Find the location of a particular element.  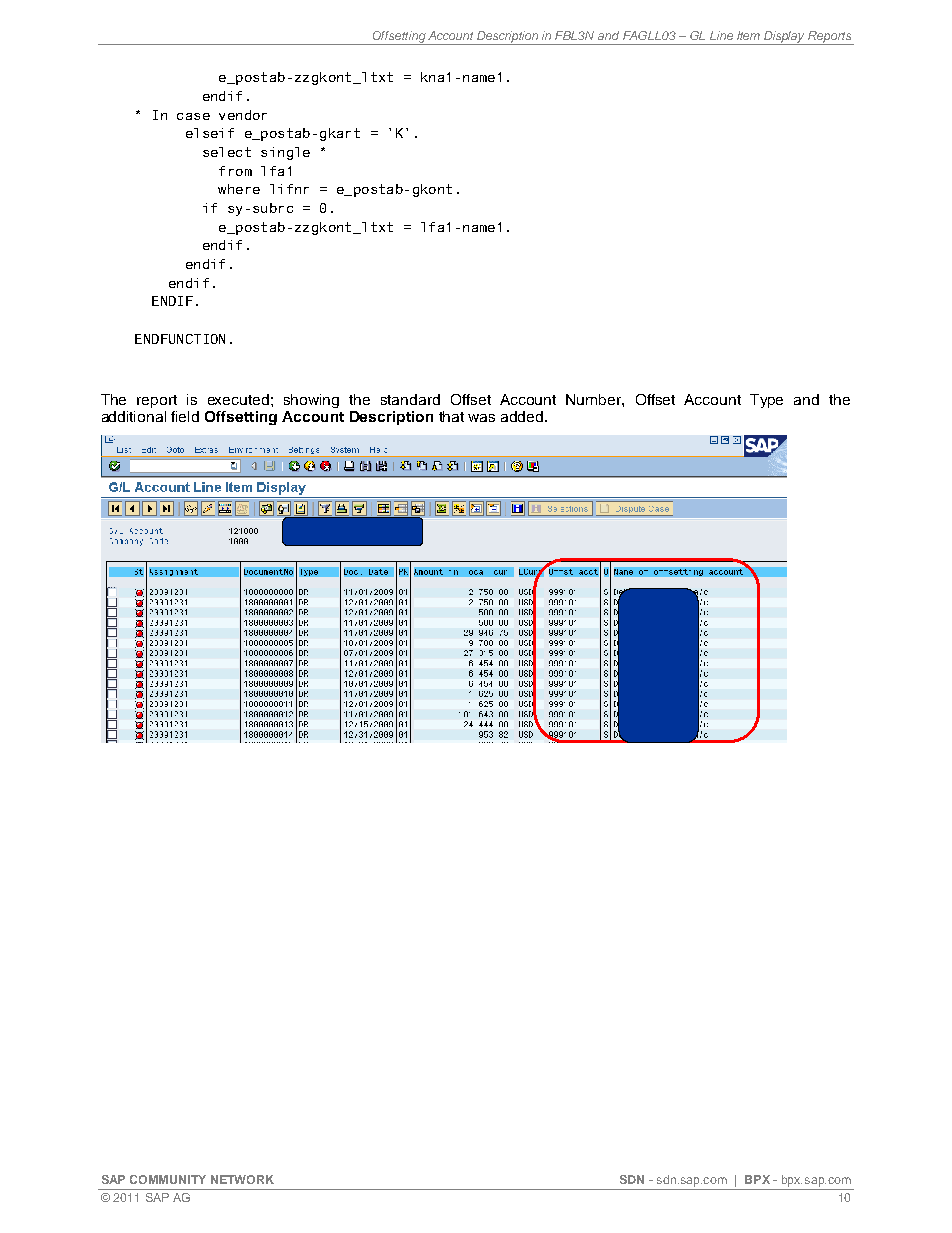

Type is located at coordinates (766, 401).
